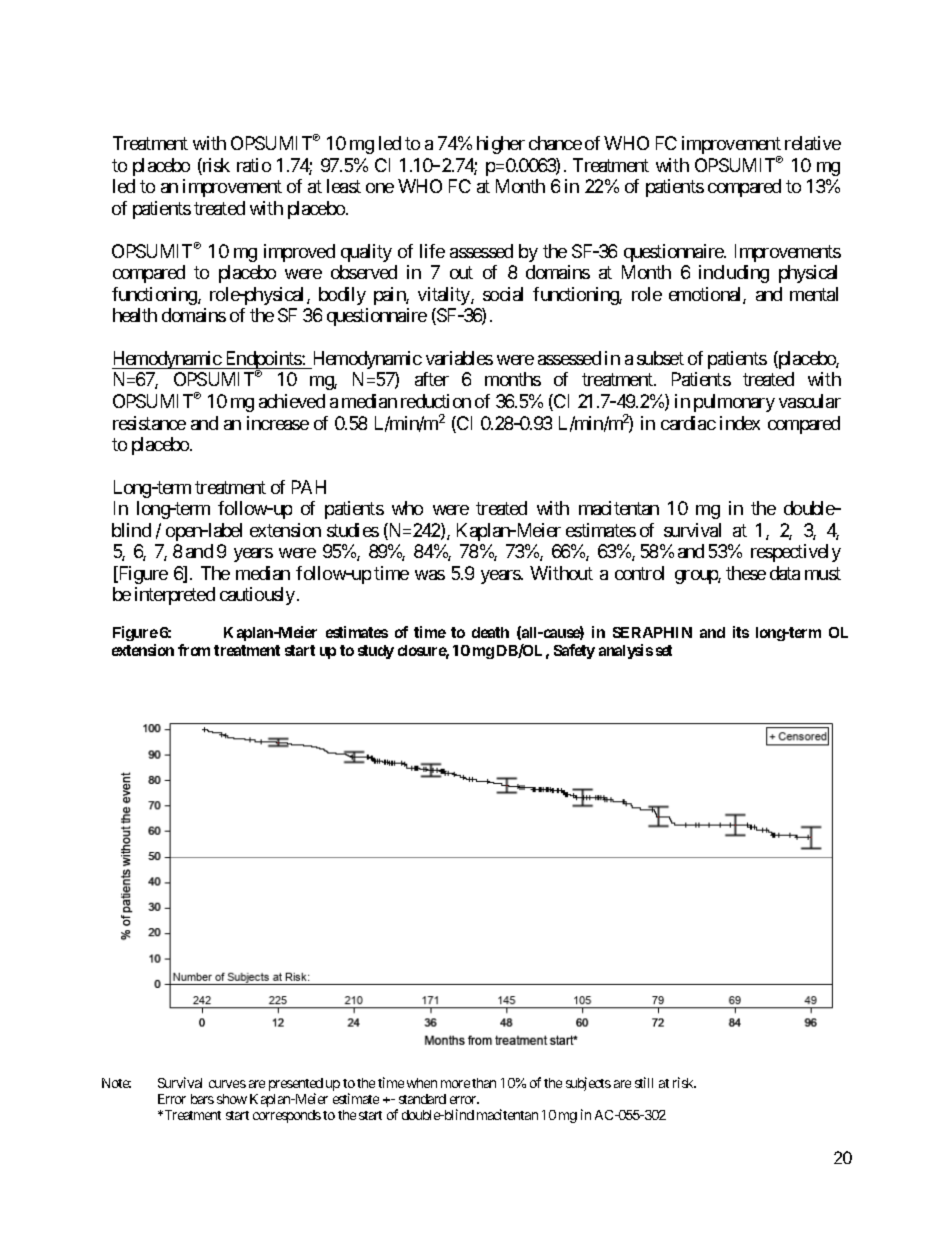 This document has width=952, height=1233. What do you see at coordinates (501, 145) in the document?
I see `higher` at bounding box center [501, 145].
